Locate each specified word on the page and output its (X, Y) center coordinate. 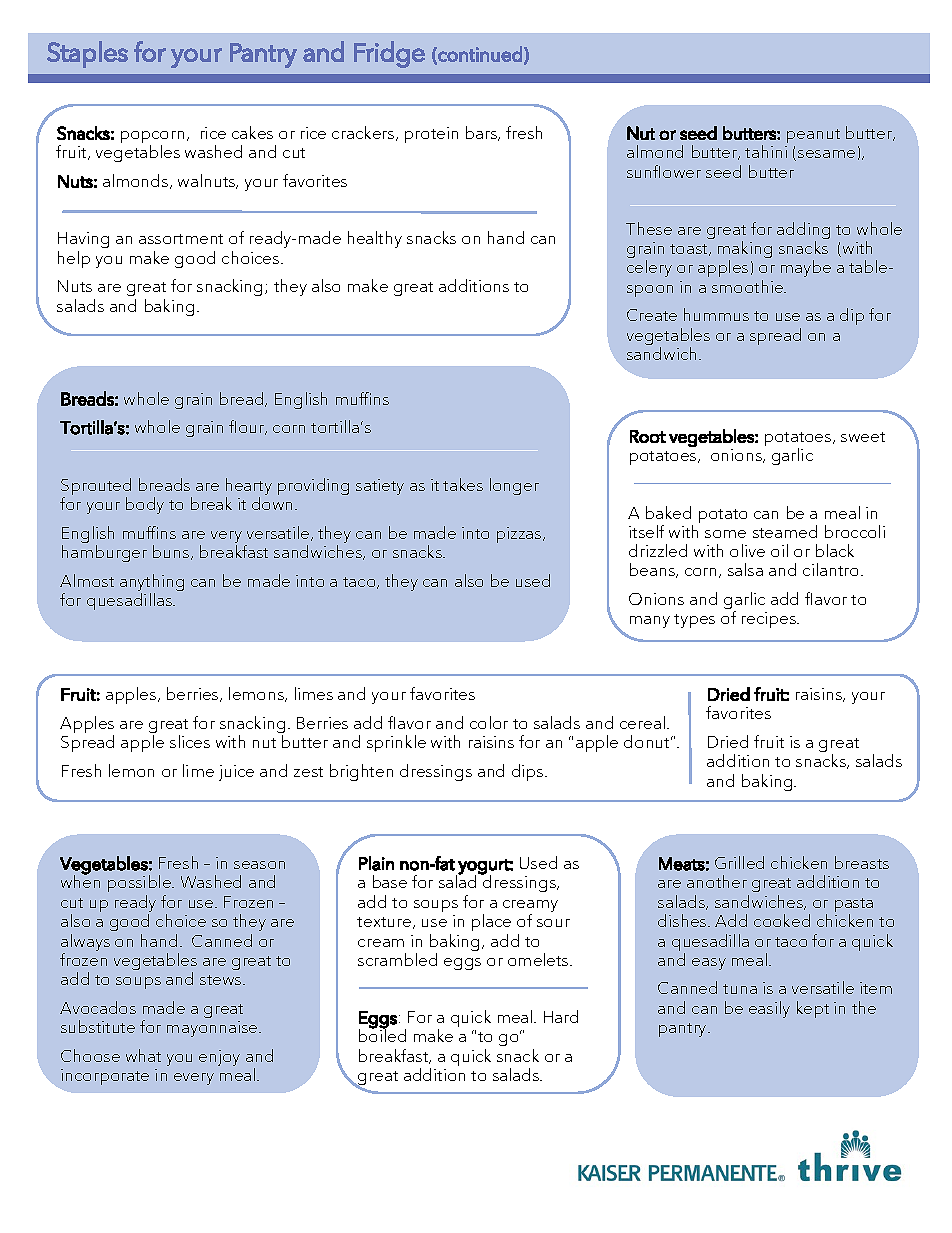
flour (248, 427)
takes (463, 484)
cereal (642, 722)
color (489, 722)
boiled (382, 1034)
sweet (863, 437)
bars (482, 133)
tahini (766, 151)
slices (190, 741)
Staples (87, 54)
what (143, 1055)
